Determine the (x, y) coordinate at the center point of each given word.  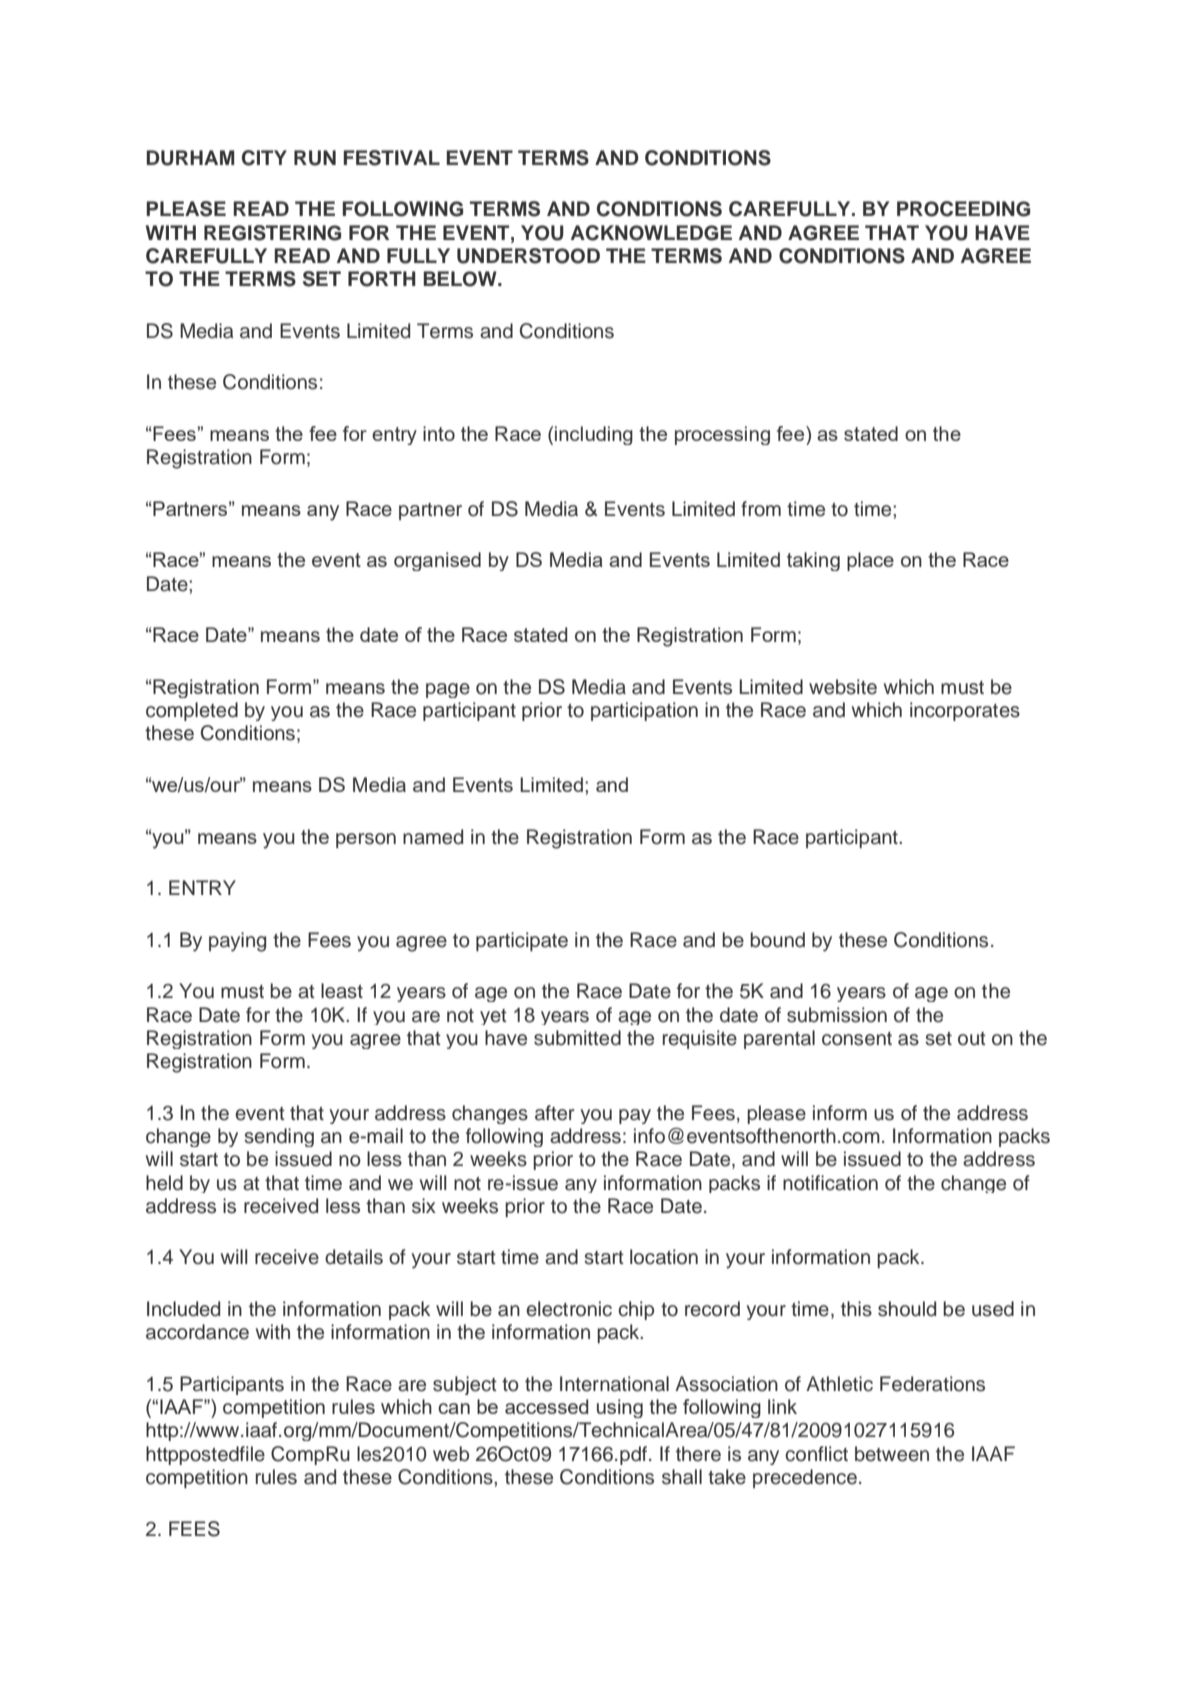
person (366, 840)
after (554, 1113)
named (433, 837)
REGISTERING (272, 233)
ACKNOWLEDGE (651, 233)
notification (830, 1183)
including (594, 435)
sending (279, 1137)
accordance (197, 1332)
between (892, 1454)
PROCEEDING (963, 209)
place (870, 561)
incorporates (965, 711)
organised (437, 561)
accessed (546, 1406)
